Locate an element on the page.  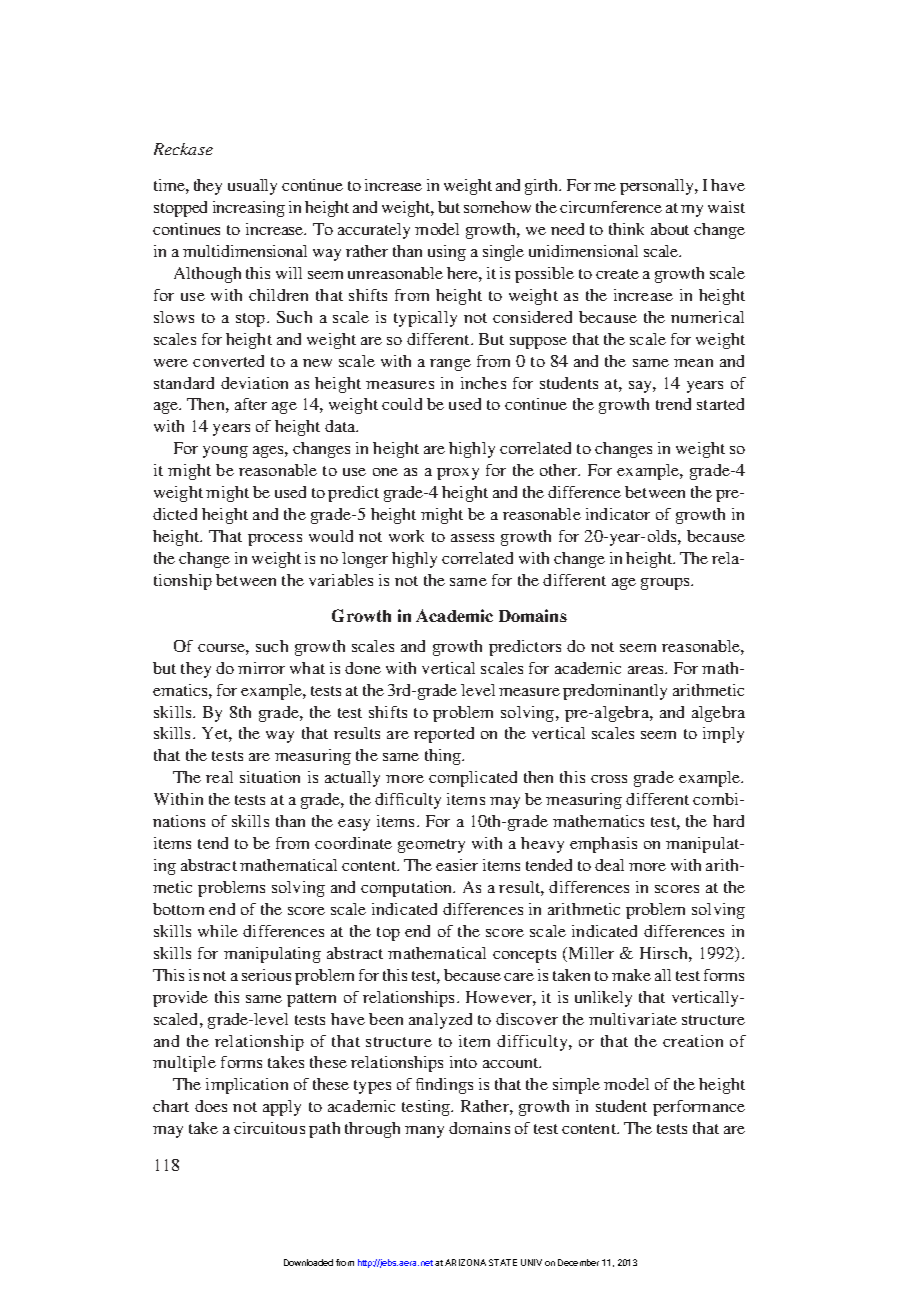
Downloaded is located at coordinates (308, 1262).
